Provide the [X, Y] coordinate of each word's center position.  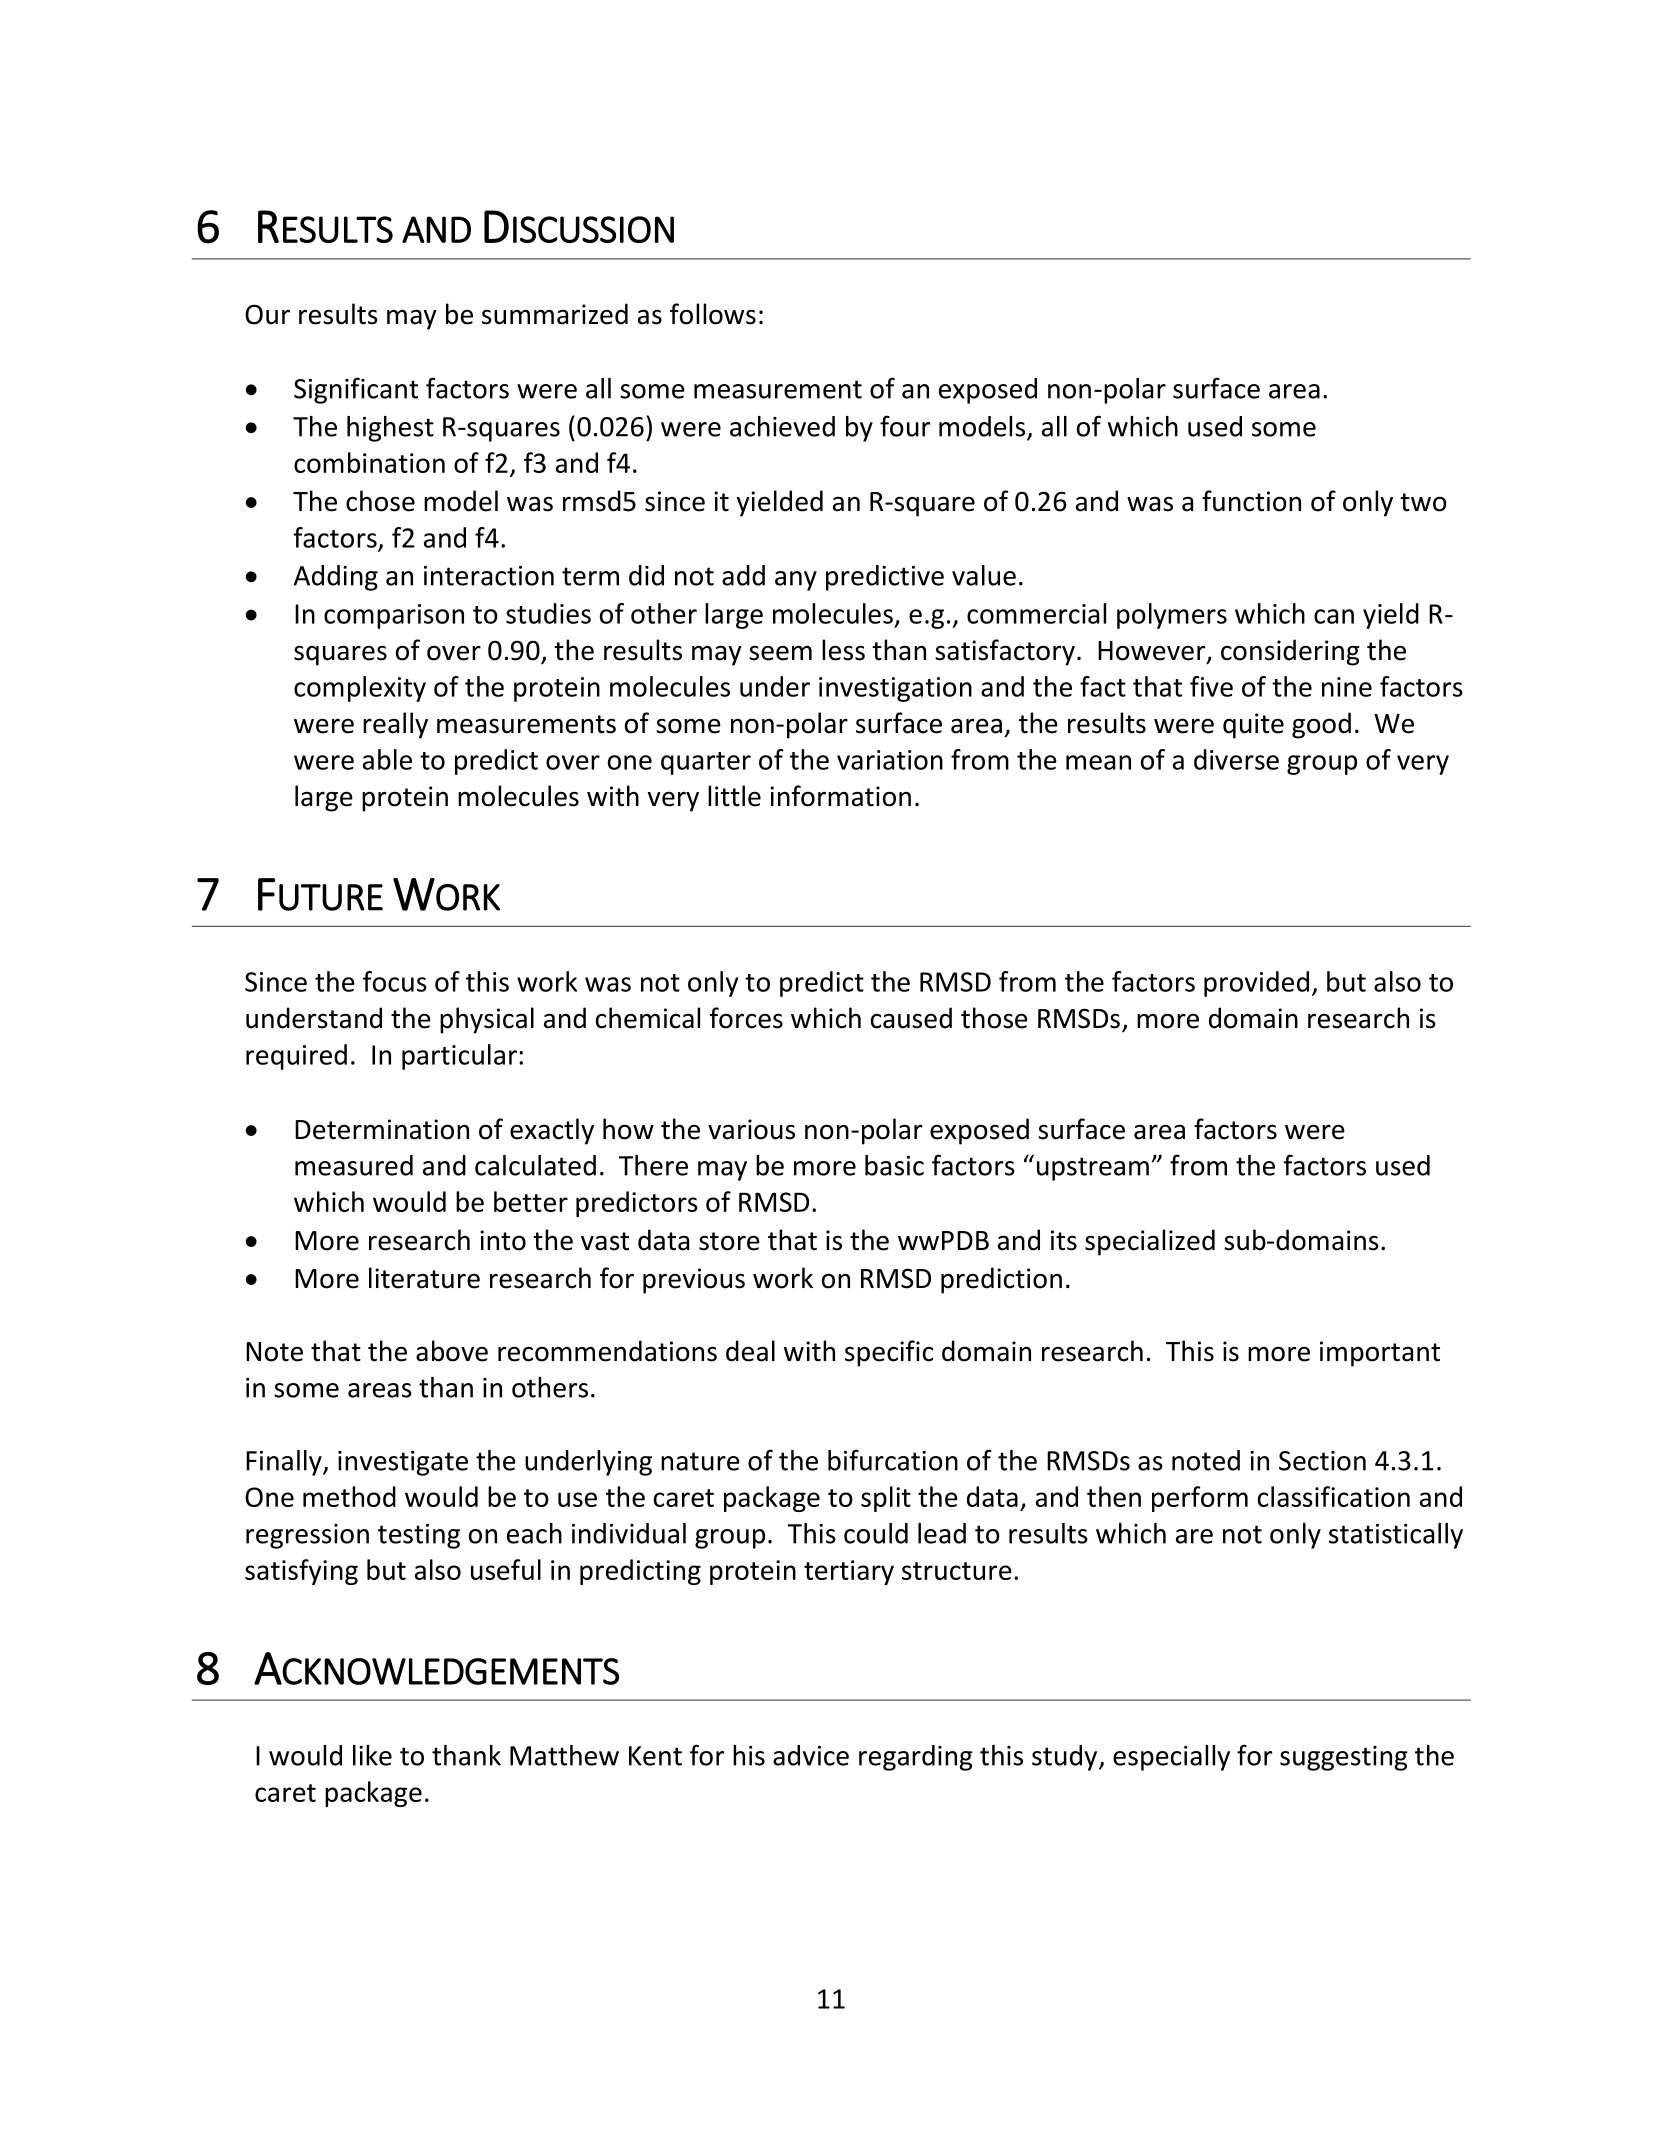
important [1380, 1354]
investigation [895, 689]
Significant [356, 390]
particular [461, 1057]
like [372, 1755]
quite [1253, 726]
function [1251, 501]
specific [889, 1353]
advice [811, 1755]
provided [1256, 984]
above [452, 1351]
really [395, 725]
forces [746, 1018]
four [905, 426]
